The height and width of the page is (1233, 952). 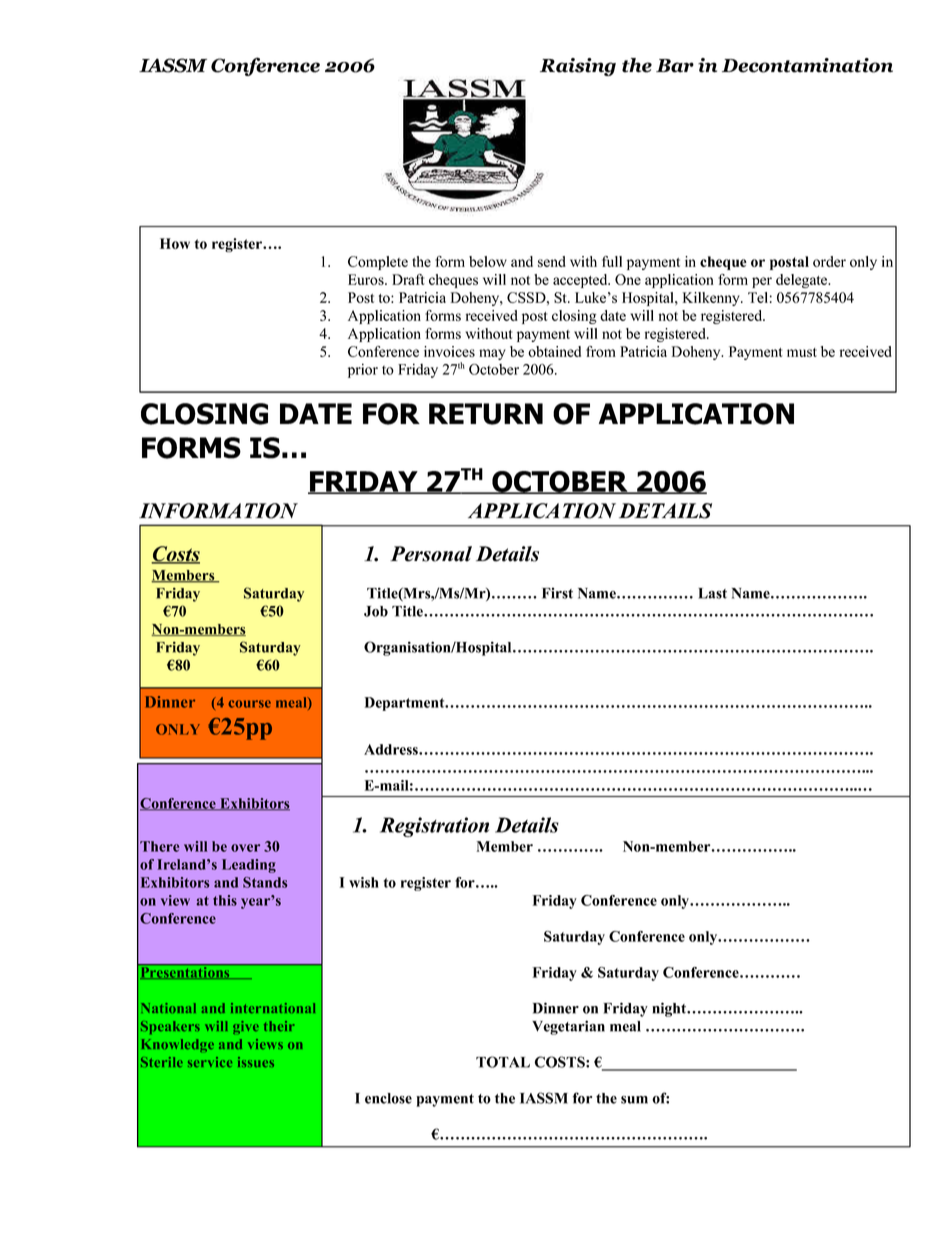 I want to click on Raising, so click(x=578, y=67).
